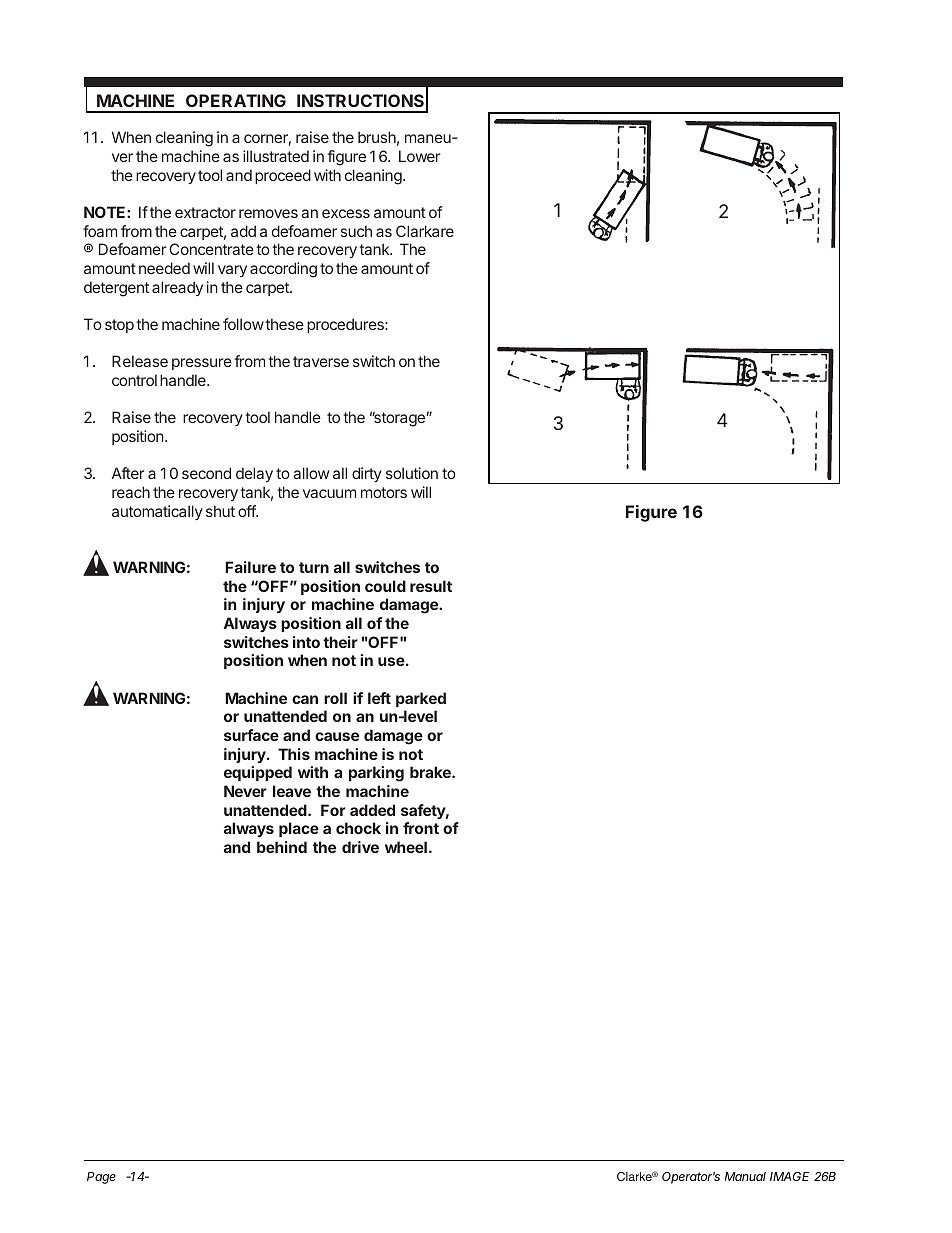  What do you see at coordinates (421, 699) in the image?
I see `parked` at bounding box center [421, 699].
